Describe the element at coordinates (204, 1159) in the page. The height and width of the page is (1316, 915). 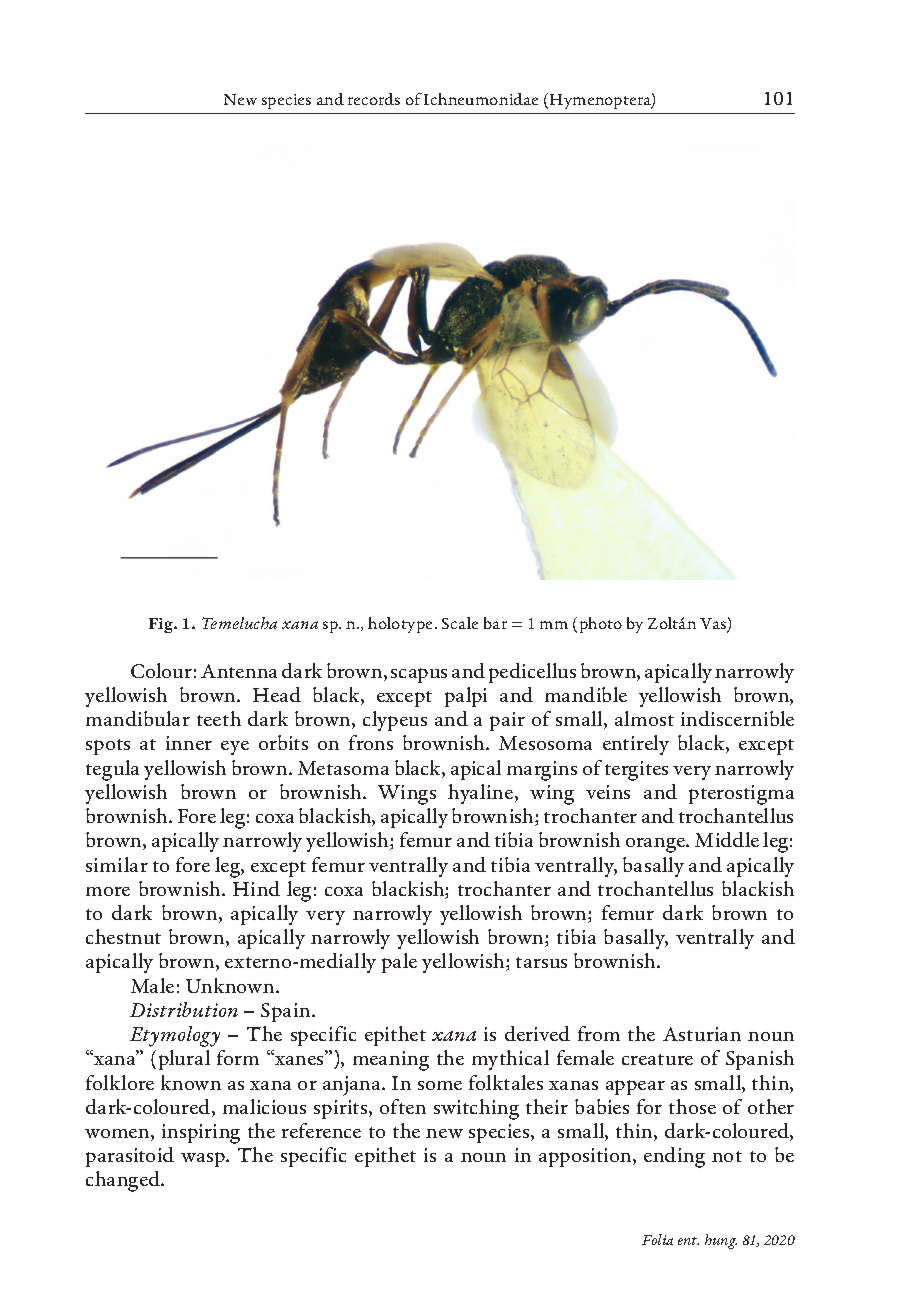
I see `wasp` at that location.
